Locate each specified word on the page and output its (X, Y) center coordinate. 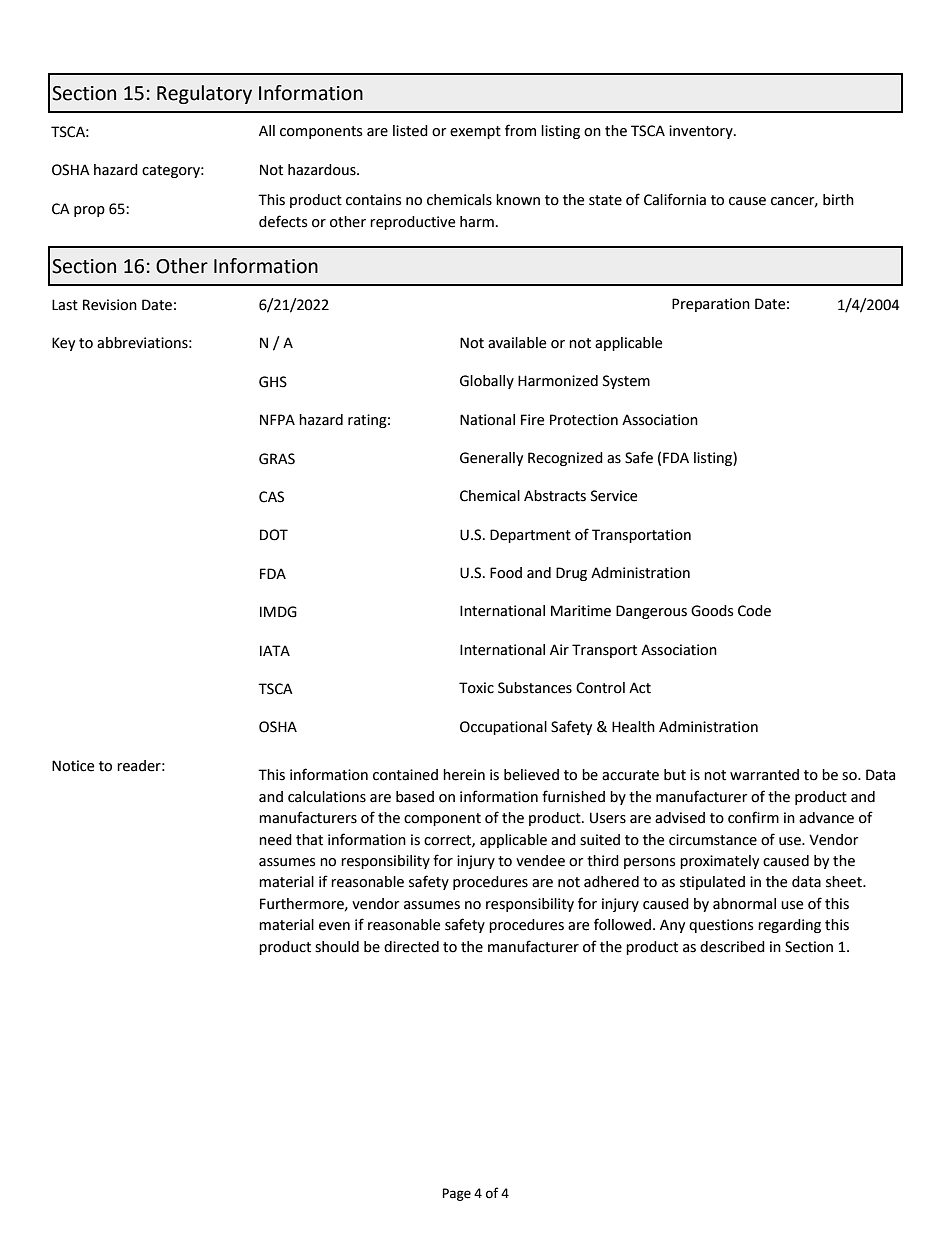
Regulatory (204, 94)
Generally (491, 459)
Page (456, 1194)
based (415, 797)
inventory (702, 132)
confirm (753, 817)
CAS (271, 497)
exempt (475, 132)
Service (614, 496)
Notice (73, 766)
